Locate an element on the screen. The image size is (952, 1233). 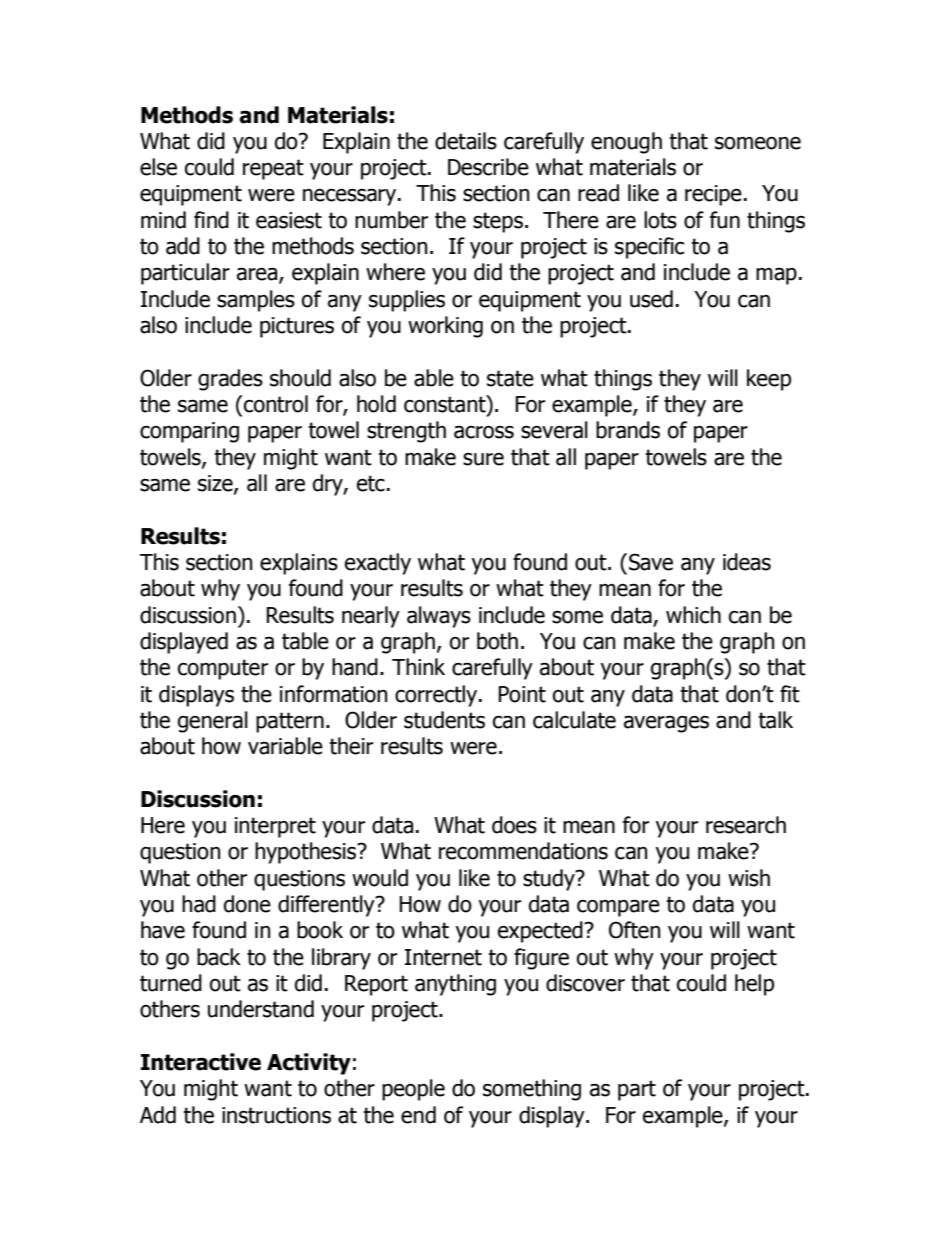
grades is located at coordinates (230, 380).
